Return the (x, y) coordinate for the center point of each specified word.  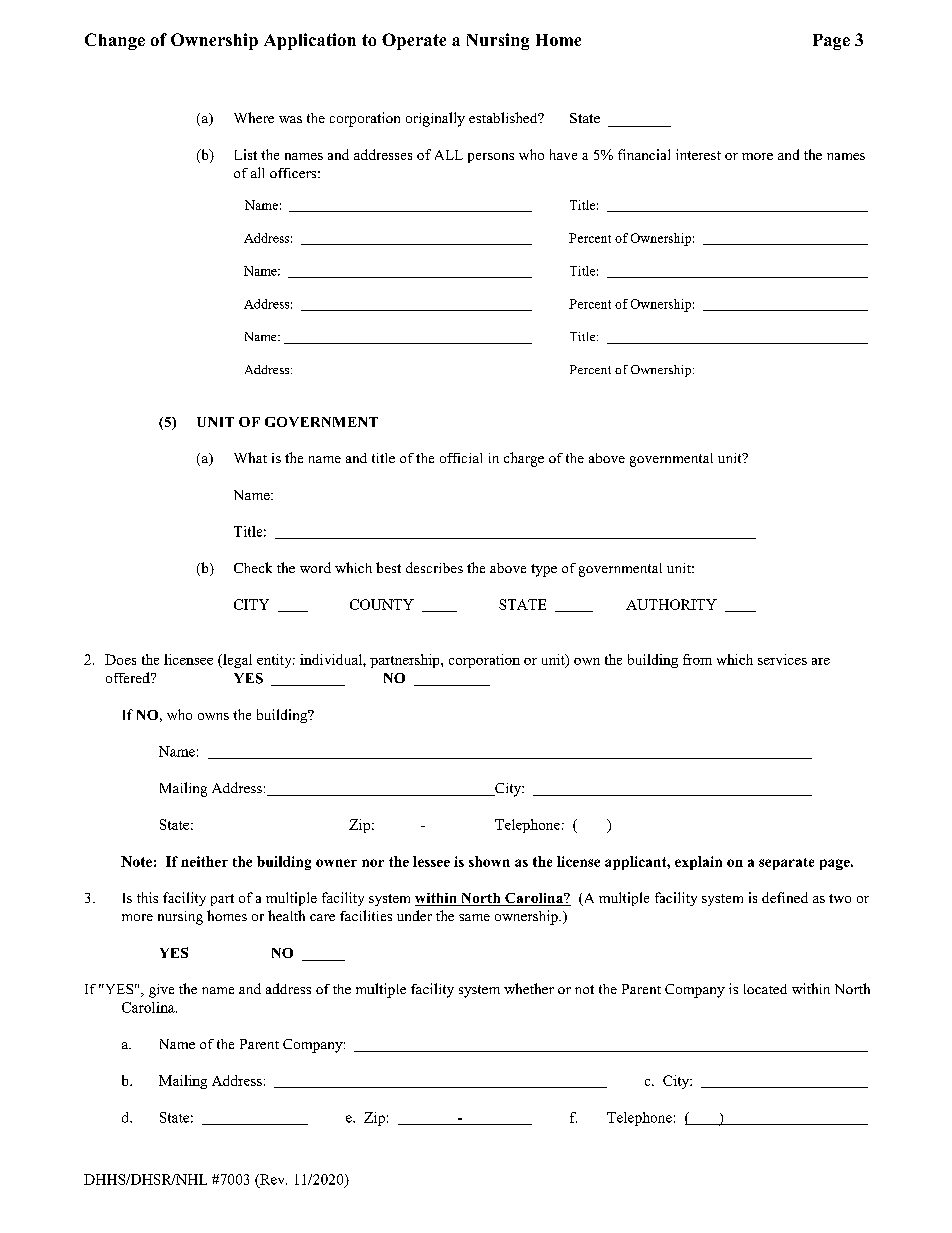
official (461, 458)
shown (489, 861)
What (250, 457)
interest (698, 154)
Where (254, 117)
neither (204, 861)
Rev (272, 1179)
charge (524, 459)
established (504, 117)
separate (786, 864)
